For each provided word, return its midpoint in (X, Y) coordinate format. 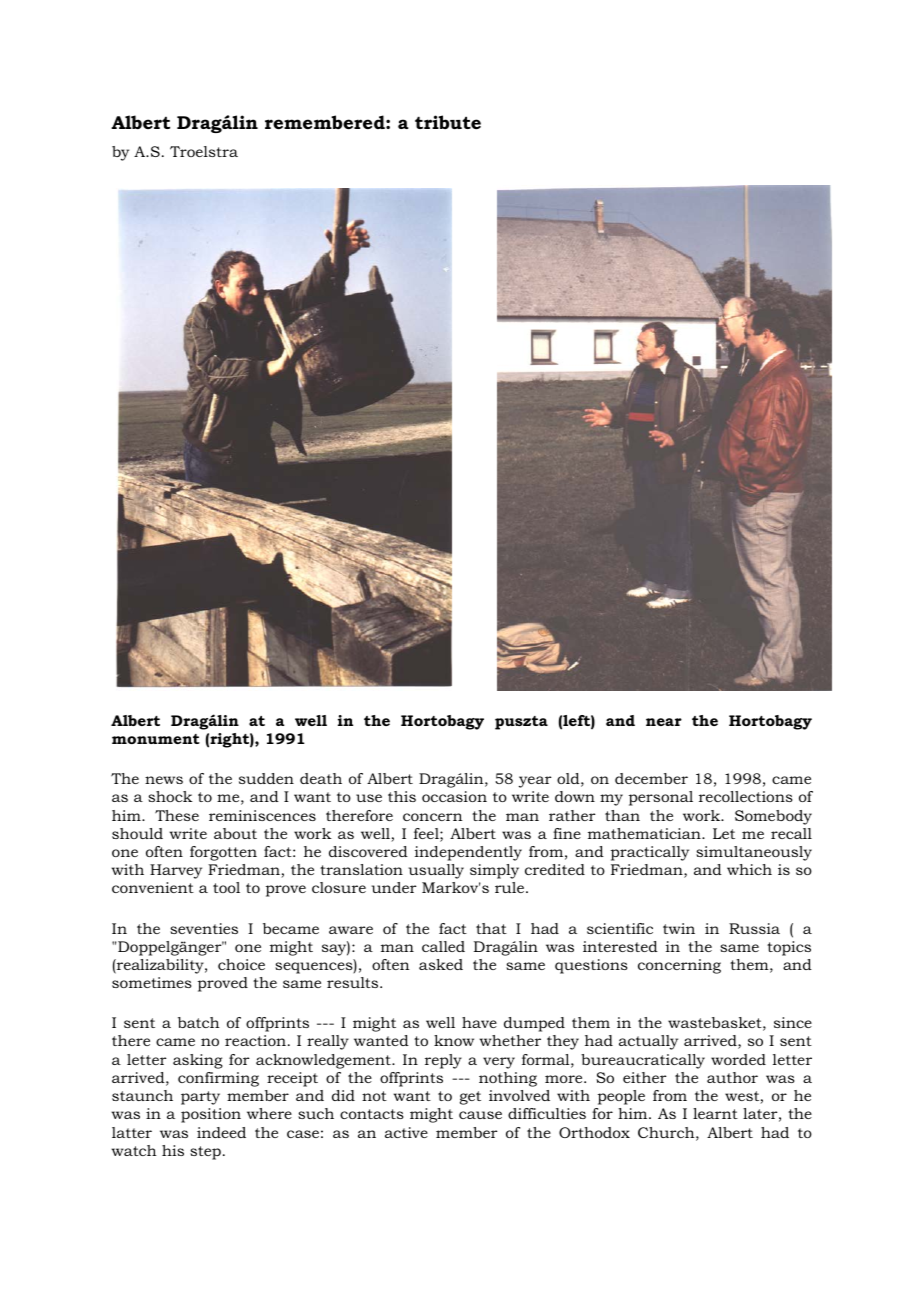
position (211, 1115)
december (651, 778)
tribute (448, 122)
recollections (745, 796)
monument (156, 739)
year (535, 782)
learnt (715, 1113)
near (664, 722)
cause (480, 1115)
